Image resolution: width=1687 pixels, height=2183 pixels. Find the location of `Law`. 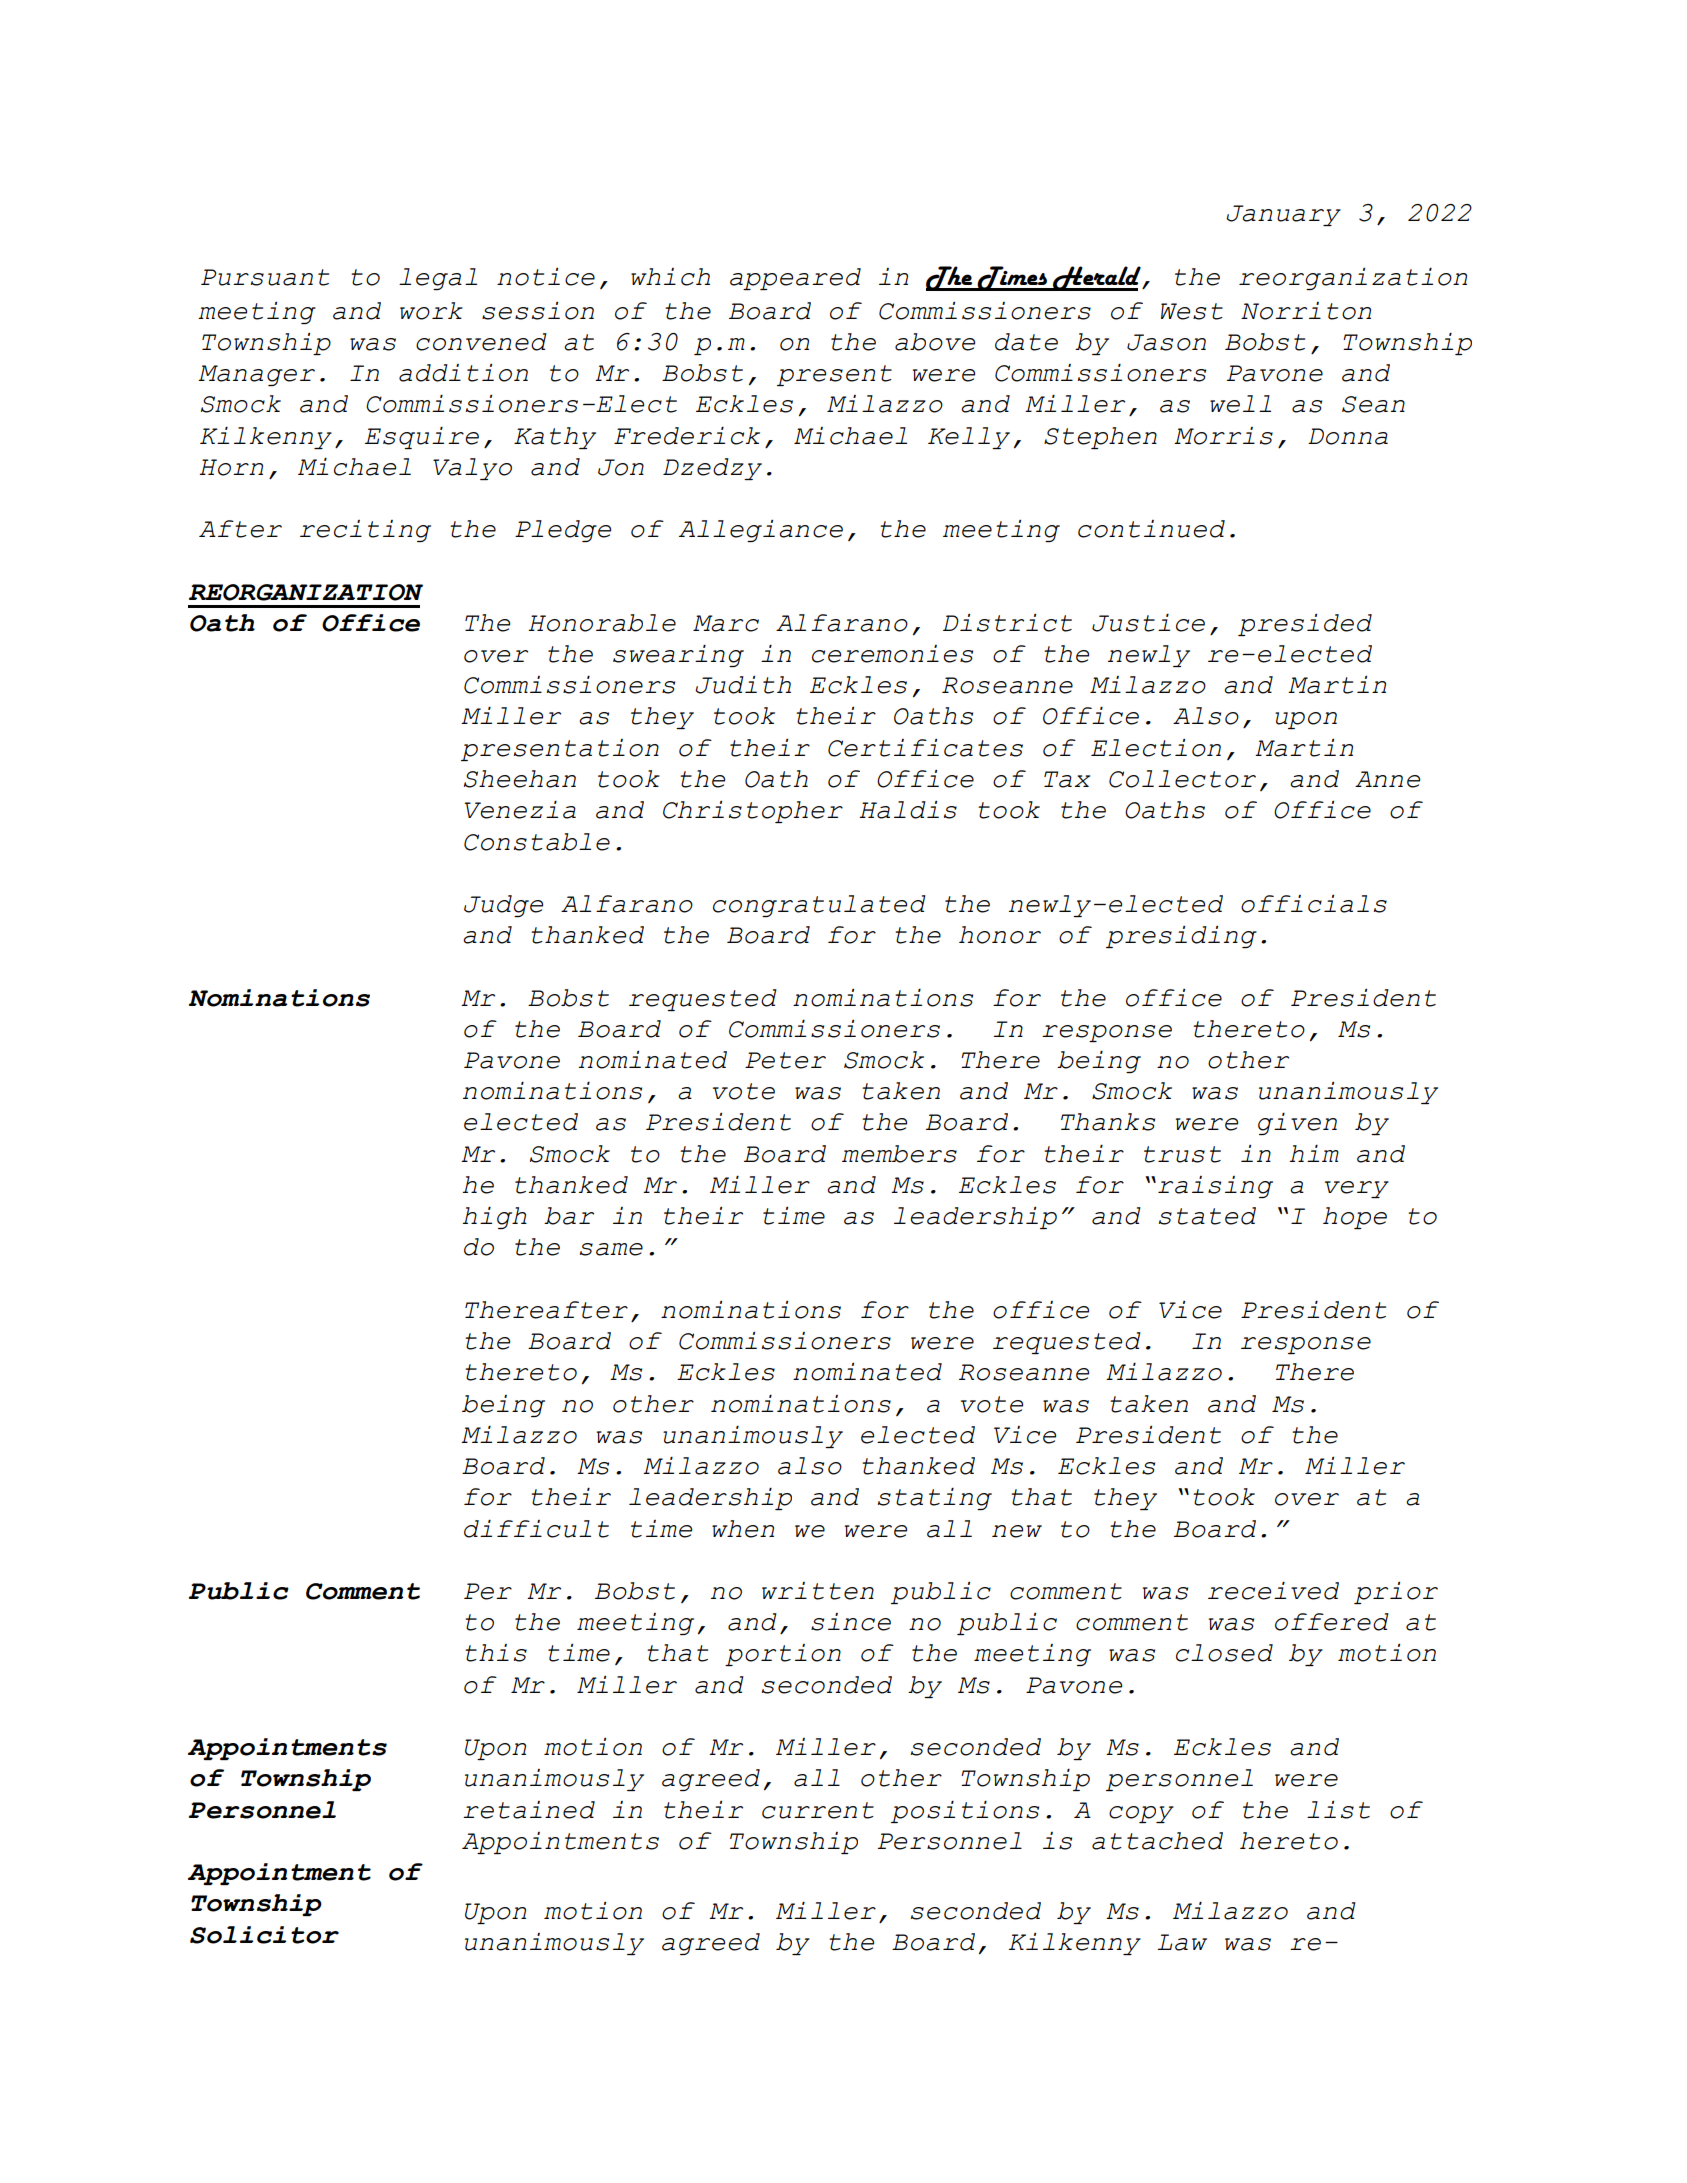

Law is located at coordinates (1182, 1942).
